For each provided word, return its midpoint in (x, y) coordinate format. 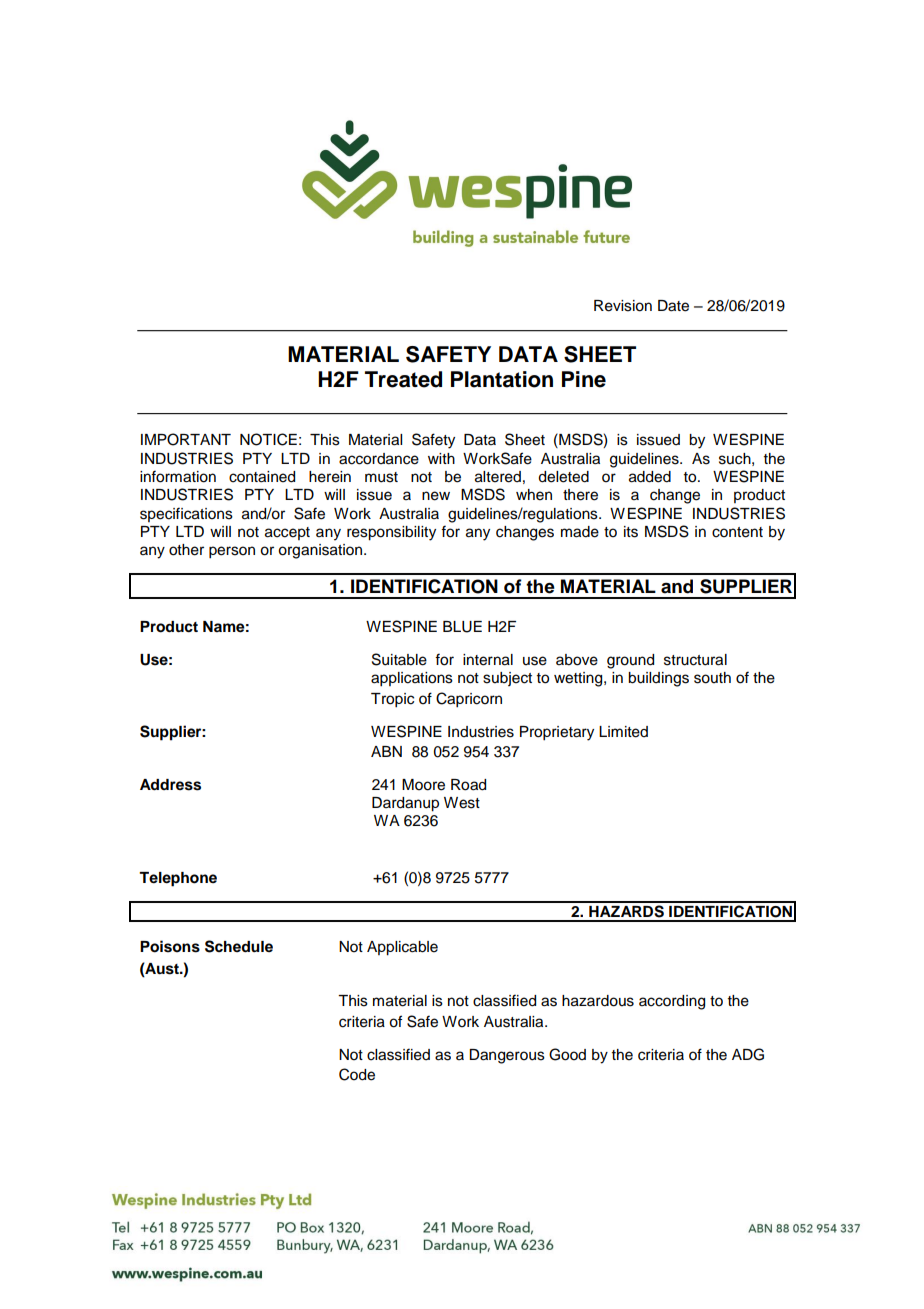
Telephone (178, 879)
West (462, 803)
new (436, 496)
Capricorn (469, 700)
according (672, 1002)
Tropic (392, 700)
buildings (658, 679)
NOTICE (268, 439)
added (650, 477)
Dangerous (507, 1056)
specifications (186, 514)
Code (357, 1074)
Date (673, 306)
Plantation (502, 379)
